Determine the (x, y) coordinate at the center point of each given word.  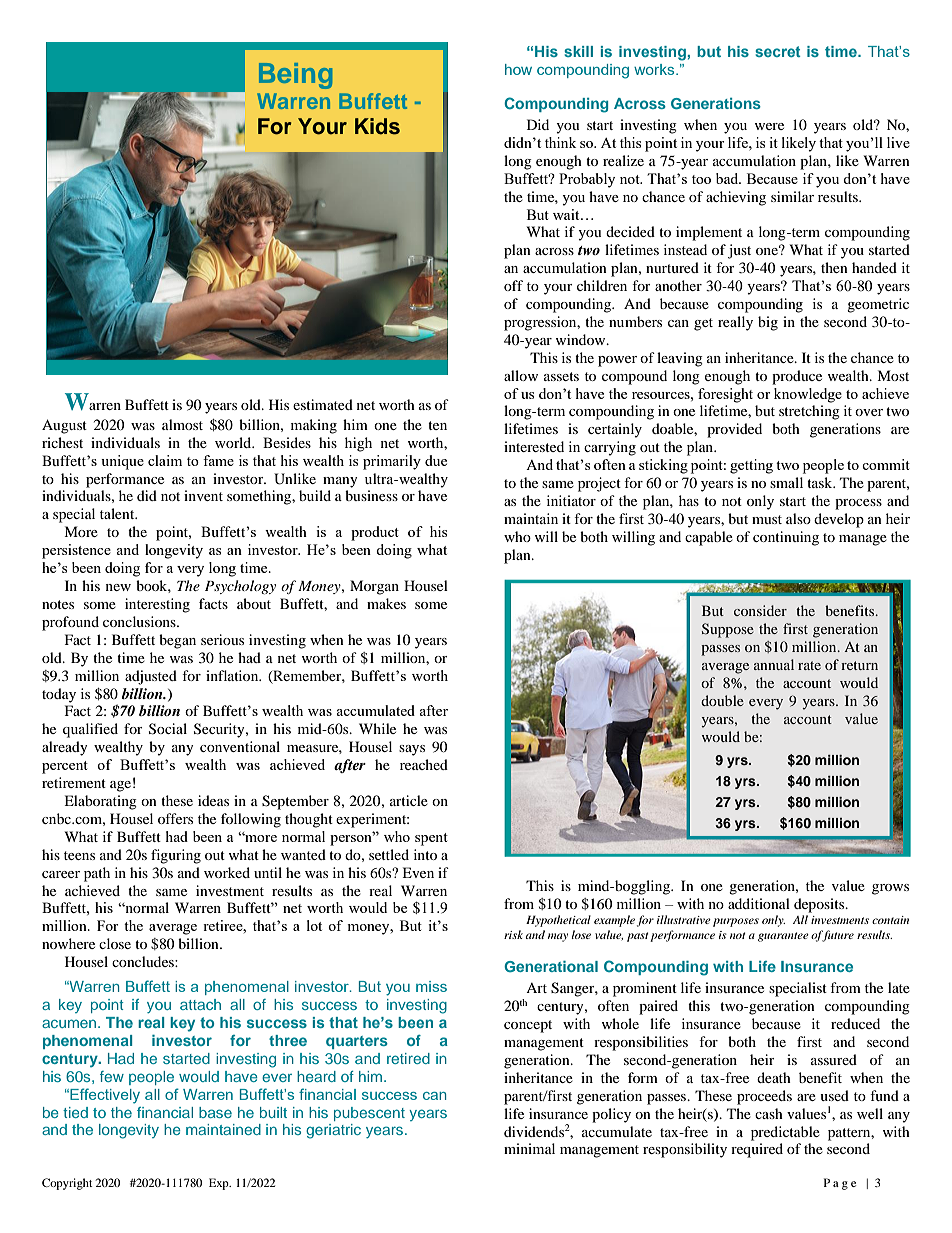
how (518, 69)
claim (165, 460)
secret (778, 51)
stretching (809, 412)
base (215, 1112)
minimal (529, 1148)
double (722, 700)
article (409, 800)
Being (295, 76)
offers (175, 818)
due (436, 460)
